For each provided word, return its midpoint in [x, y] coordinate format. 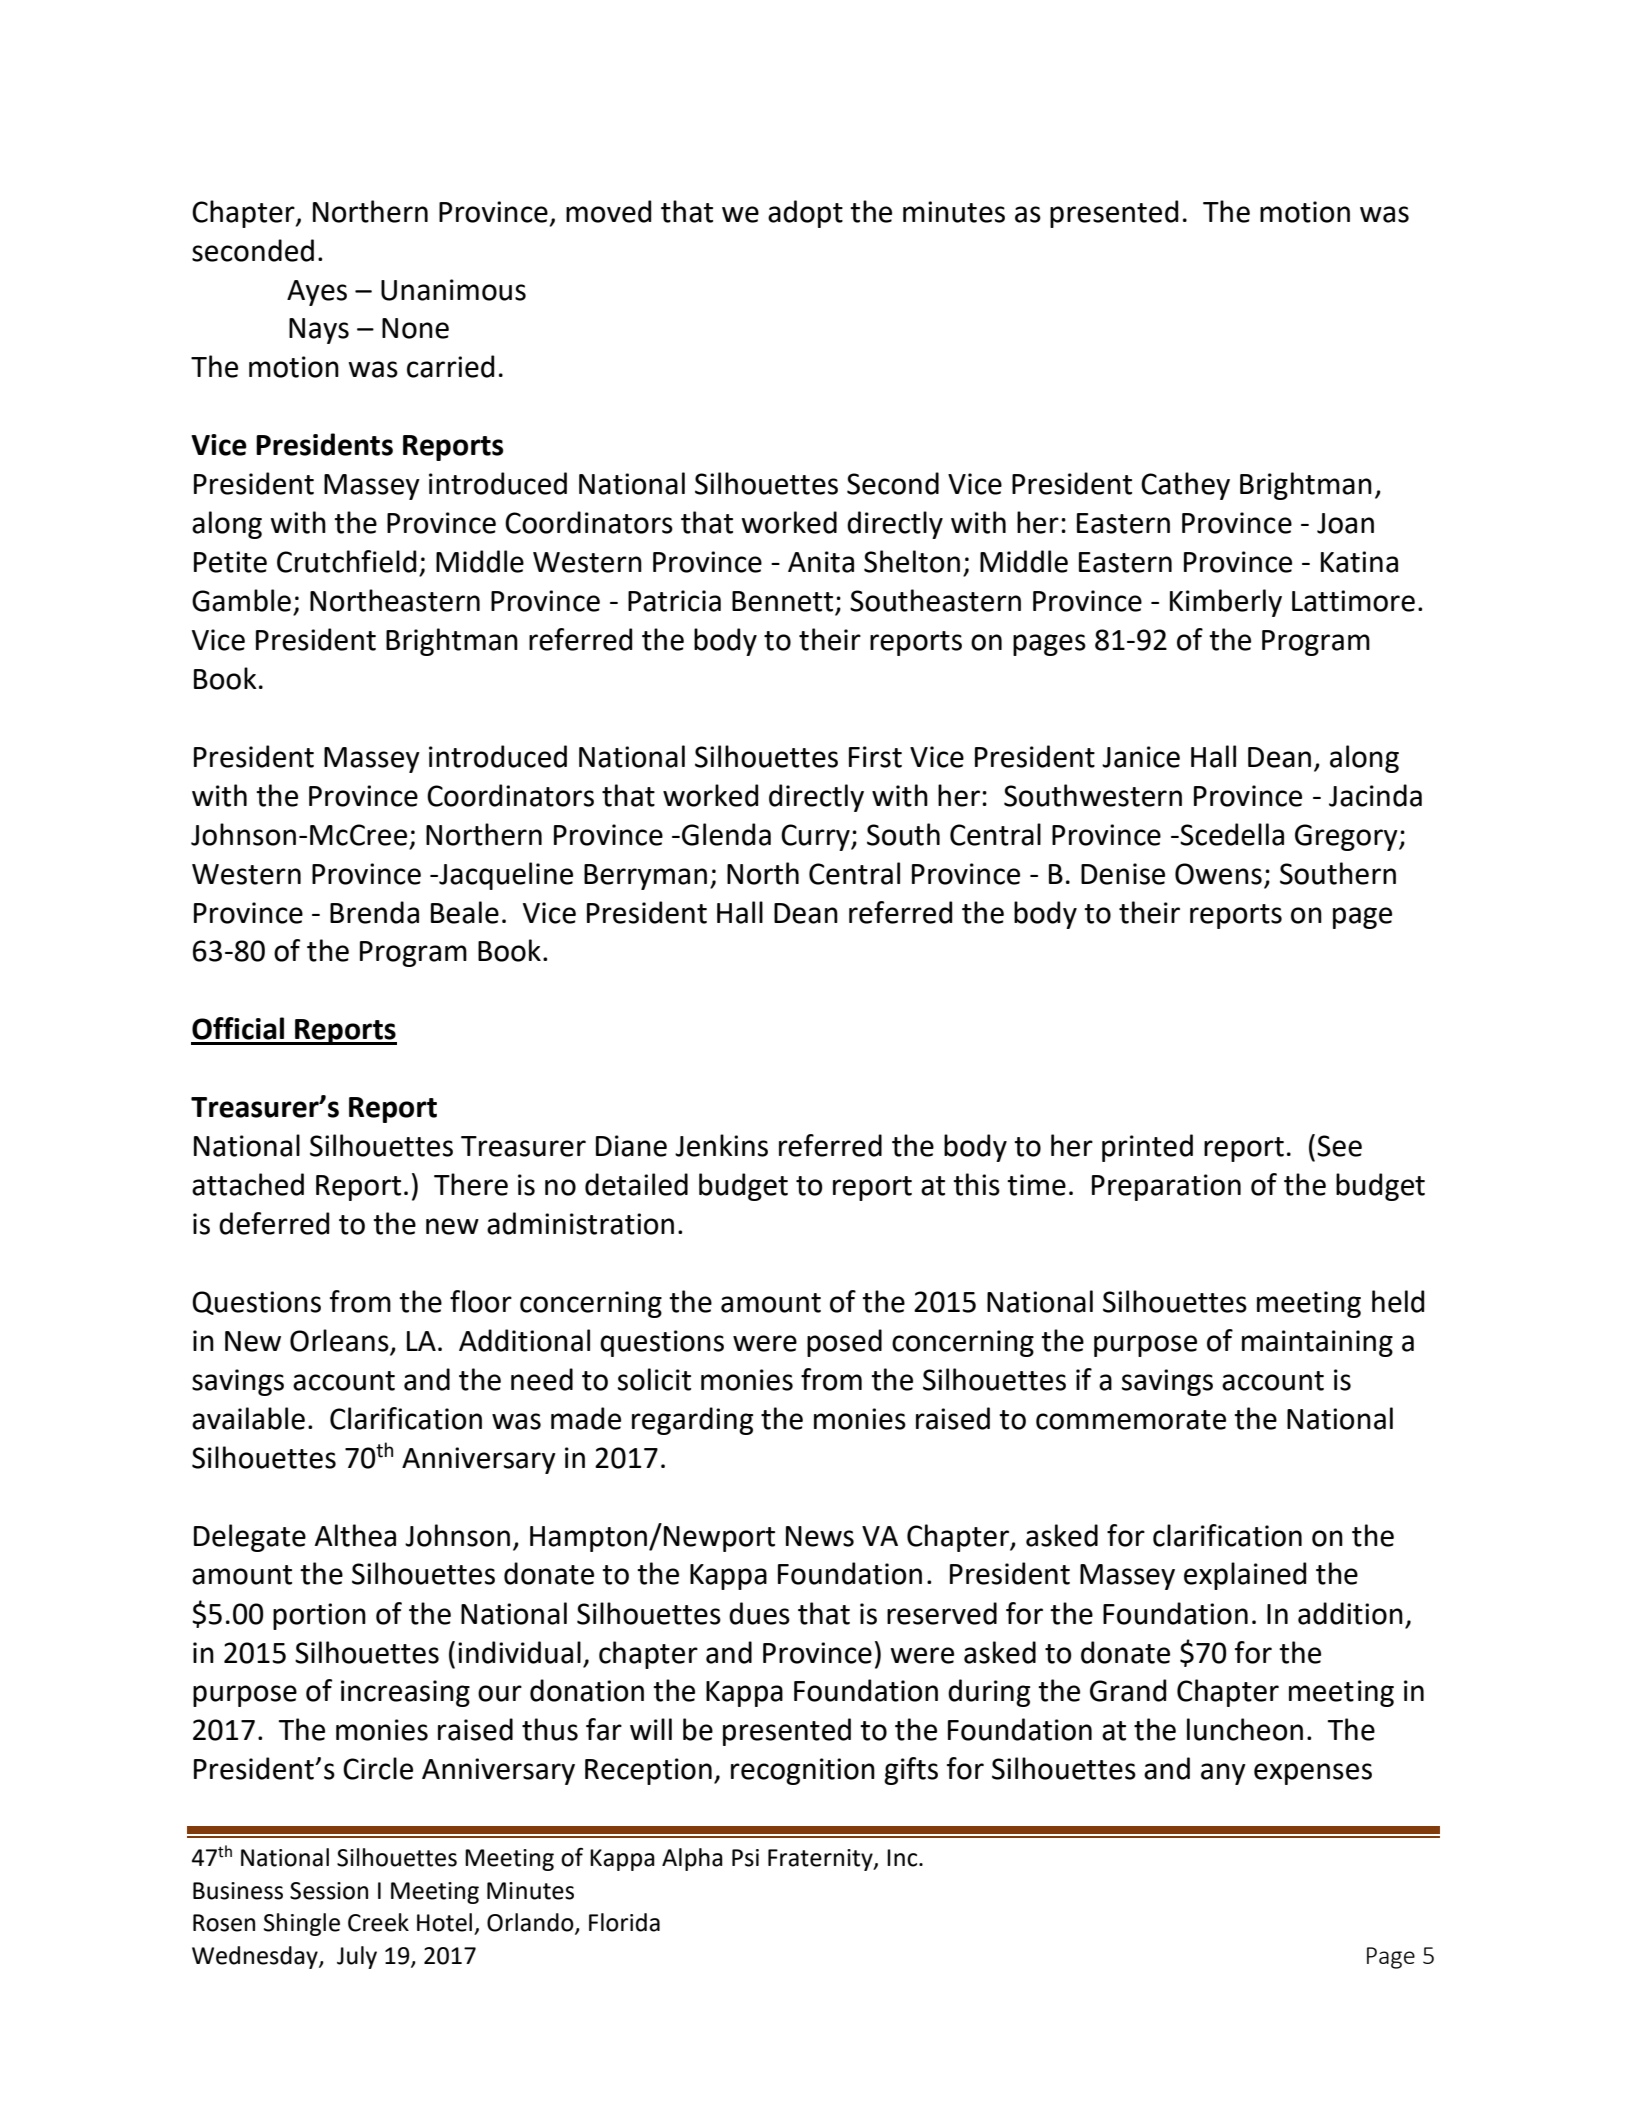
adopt [805, 214]
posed [844, 1343]
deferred [274, 1223]
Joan [1345, 523]
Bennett [784, 602]
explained [1245, 1576]
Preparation [1166, 1187]
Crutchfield [346, 561]
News [820, 1536]
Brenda [374, 912]
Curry [816, 837]
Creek [378, 1922]
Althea [355, 1535]
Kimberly [1226, 603]
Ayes [317, 293]
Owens [1218, 874]
